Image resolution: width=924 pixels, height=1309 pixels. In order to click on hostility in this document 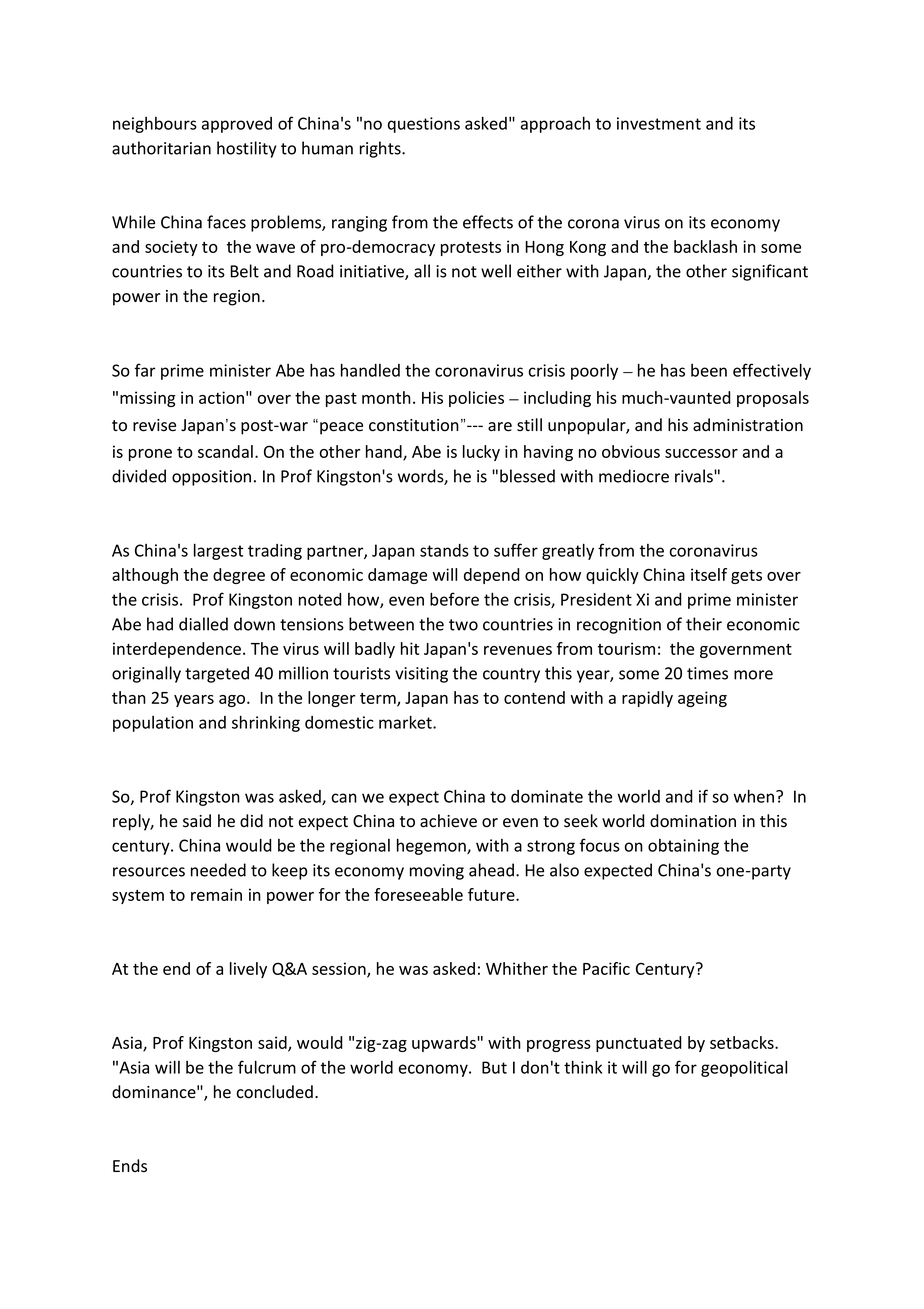, I will do `click(247, 149)`.
